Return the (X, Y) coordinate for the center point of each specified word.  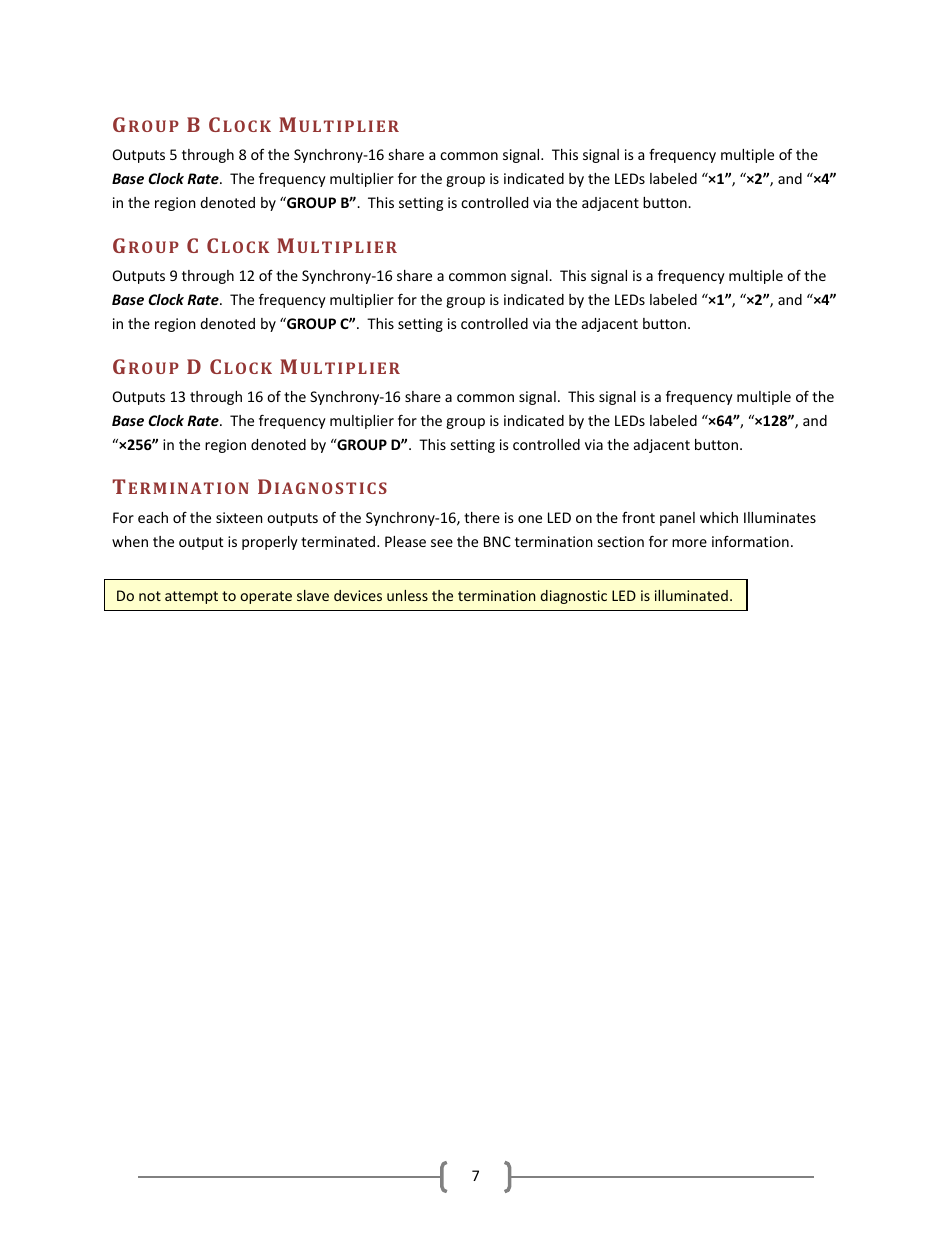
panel (677, 519)
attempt (191, 597)
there (482, 517)
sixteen (239, 517)
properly (270, 543)
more (689, 543)
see (442, 543)
